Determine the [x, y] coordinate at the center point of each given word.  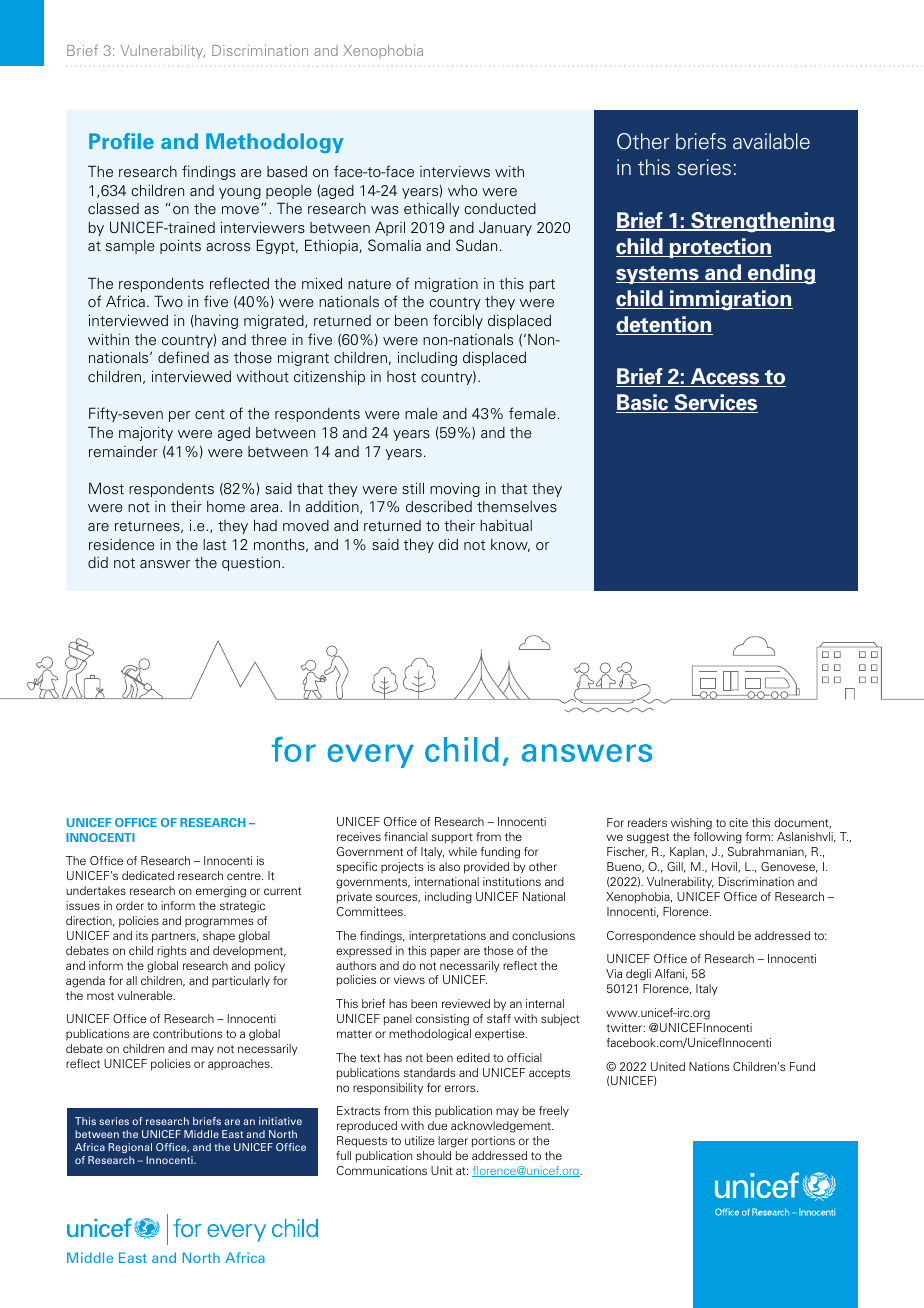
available [771, 141]
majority [146, 433]
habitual [506, 525]
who [462, 190]
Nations [709, 1066]
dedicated [148, 875]
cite [738, 822]
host [401, 376]
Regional [130, 1148]
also [449, 866]
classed [113, 208]
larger [453, 1142]
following [717, 838]
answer [165, 564]
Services [715, 403]
